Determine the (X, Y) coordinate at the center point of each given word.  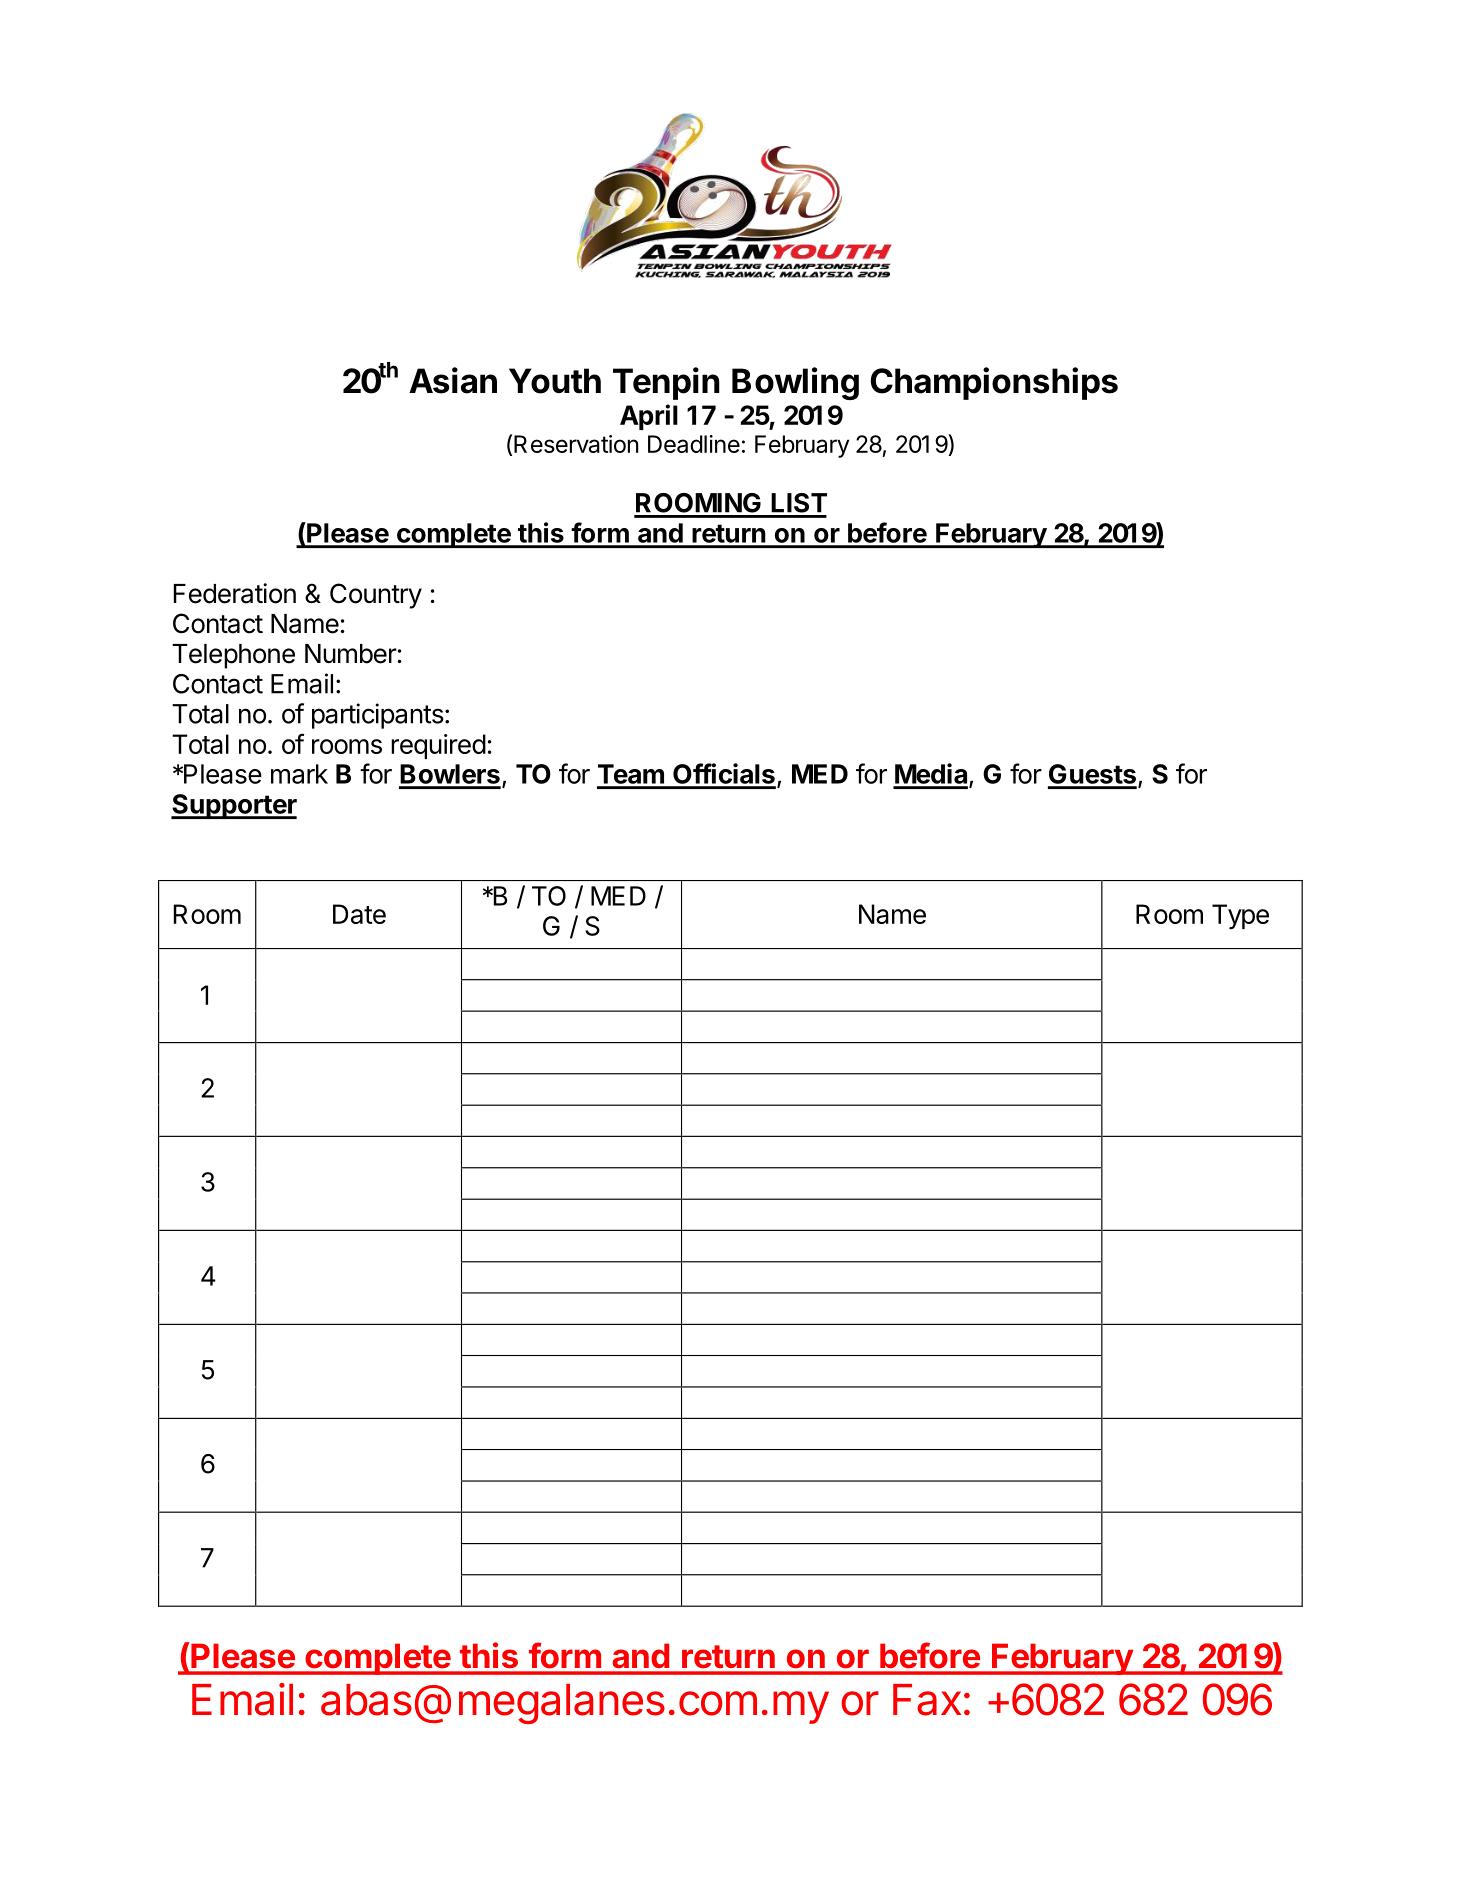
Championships (994, 383)
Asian (453, 380)
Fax (927, 1700)
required (438, 746)
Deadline (694, 444)
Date (359, 914)
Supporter (234, 806)
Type (1240, 916)
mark (299, 774)
